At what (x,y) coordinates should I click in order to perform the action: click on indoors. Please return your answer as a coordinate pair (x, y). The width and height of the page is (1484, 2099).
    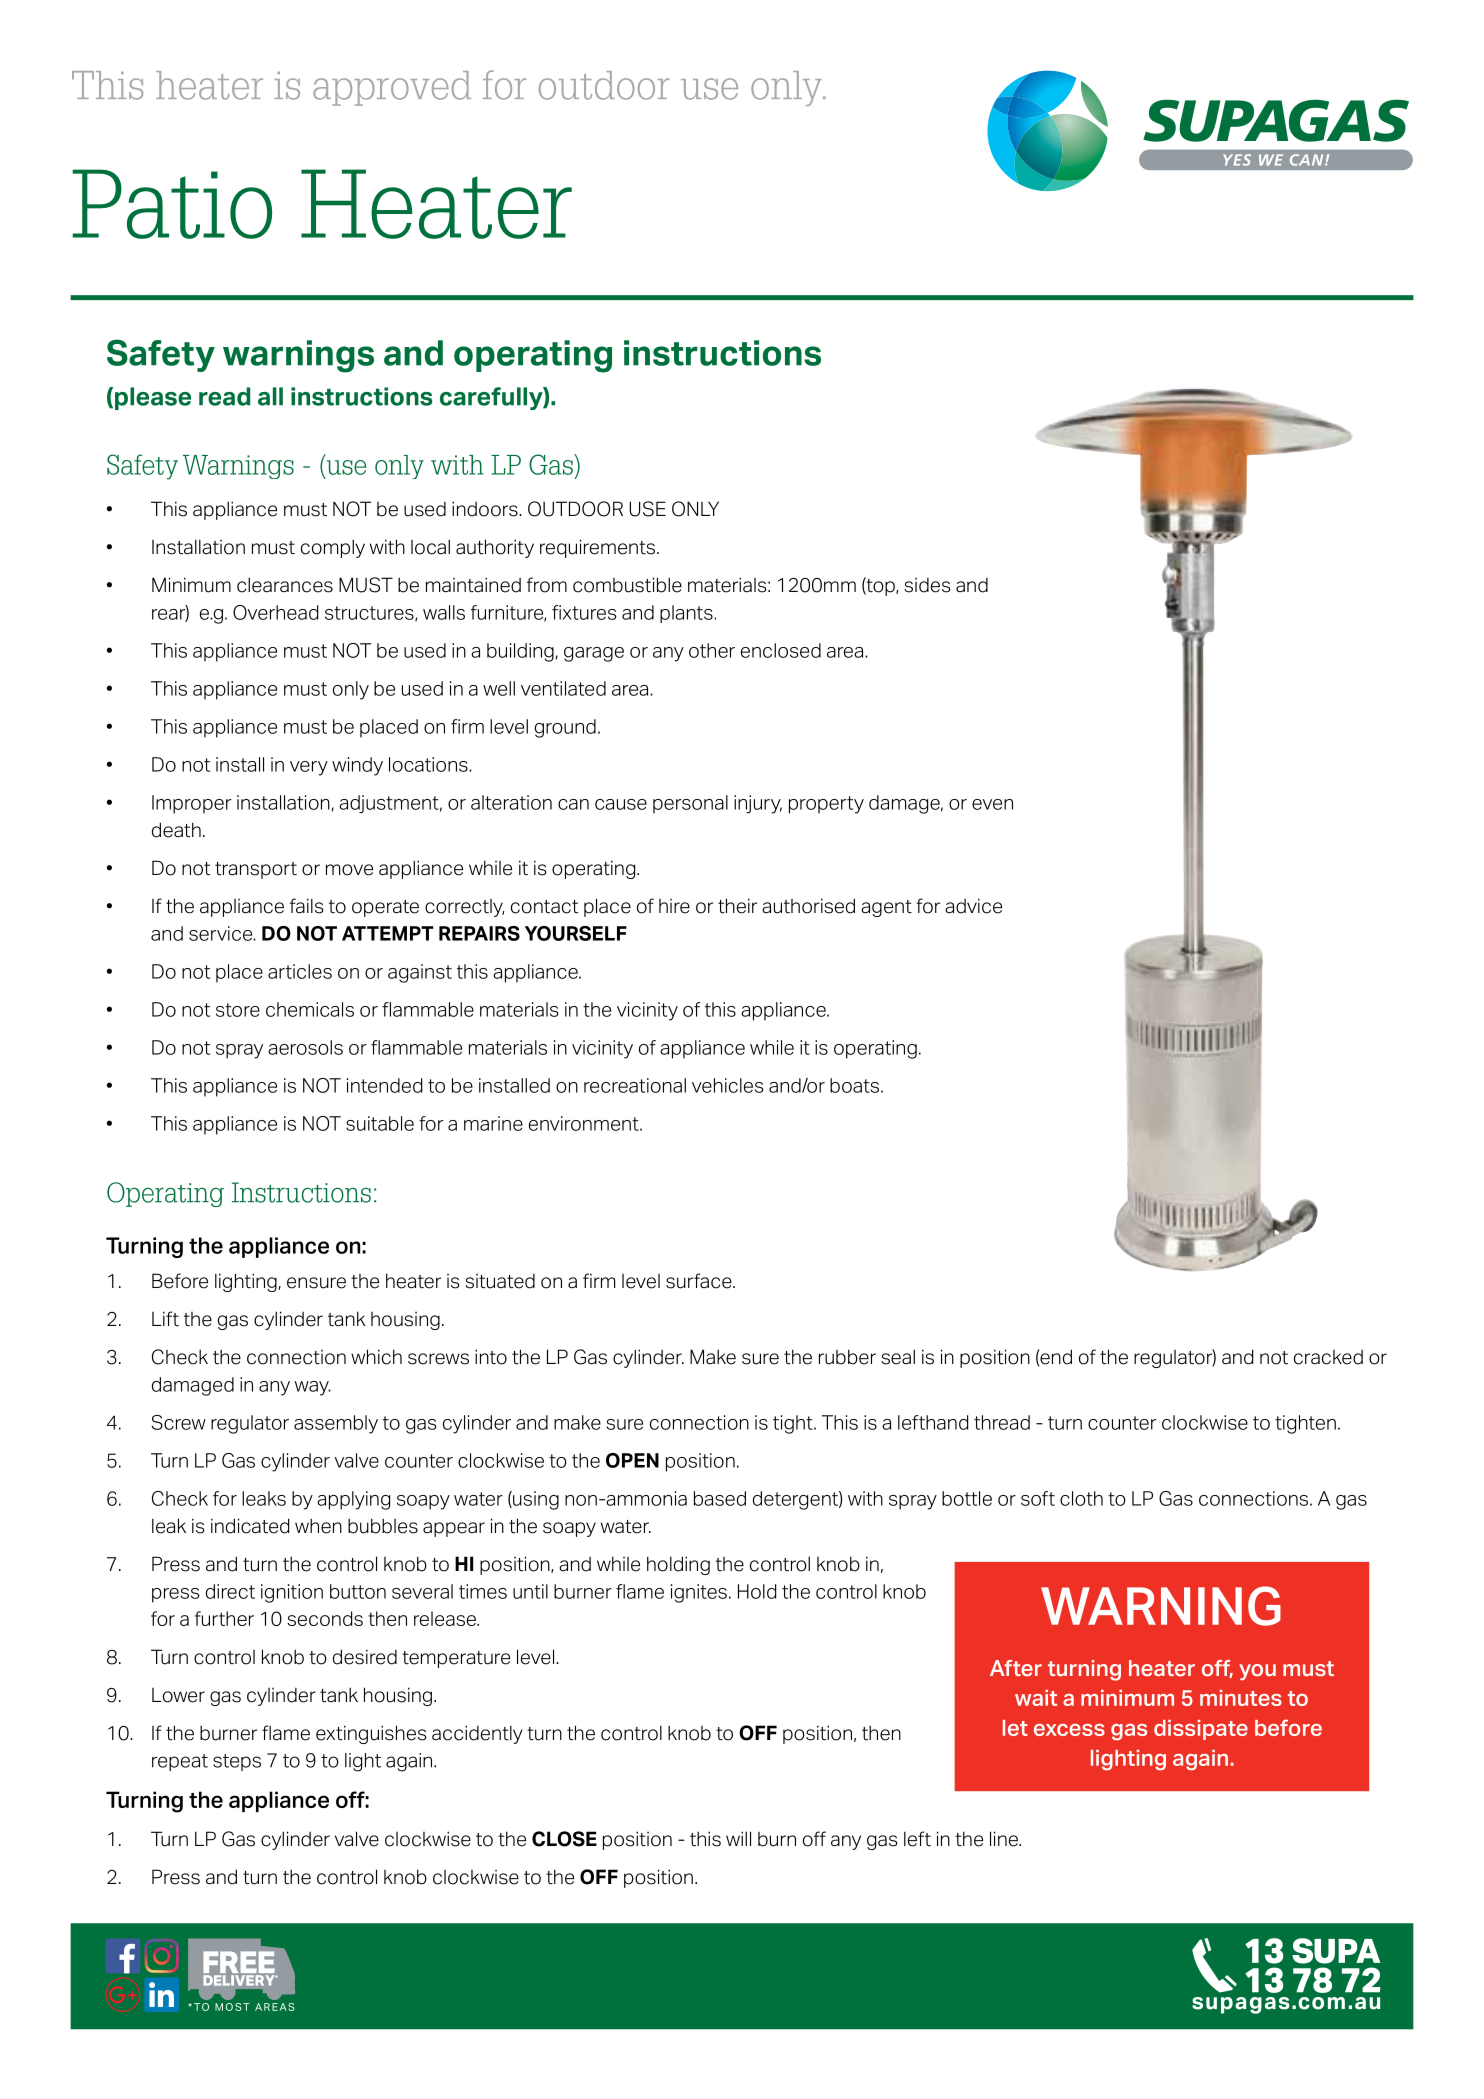
    Looking at the image, I should click on (486, 509).
